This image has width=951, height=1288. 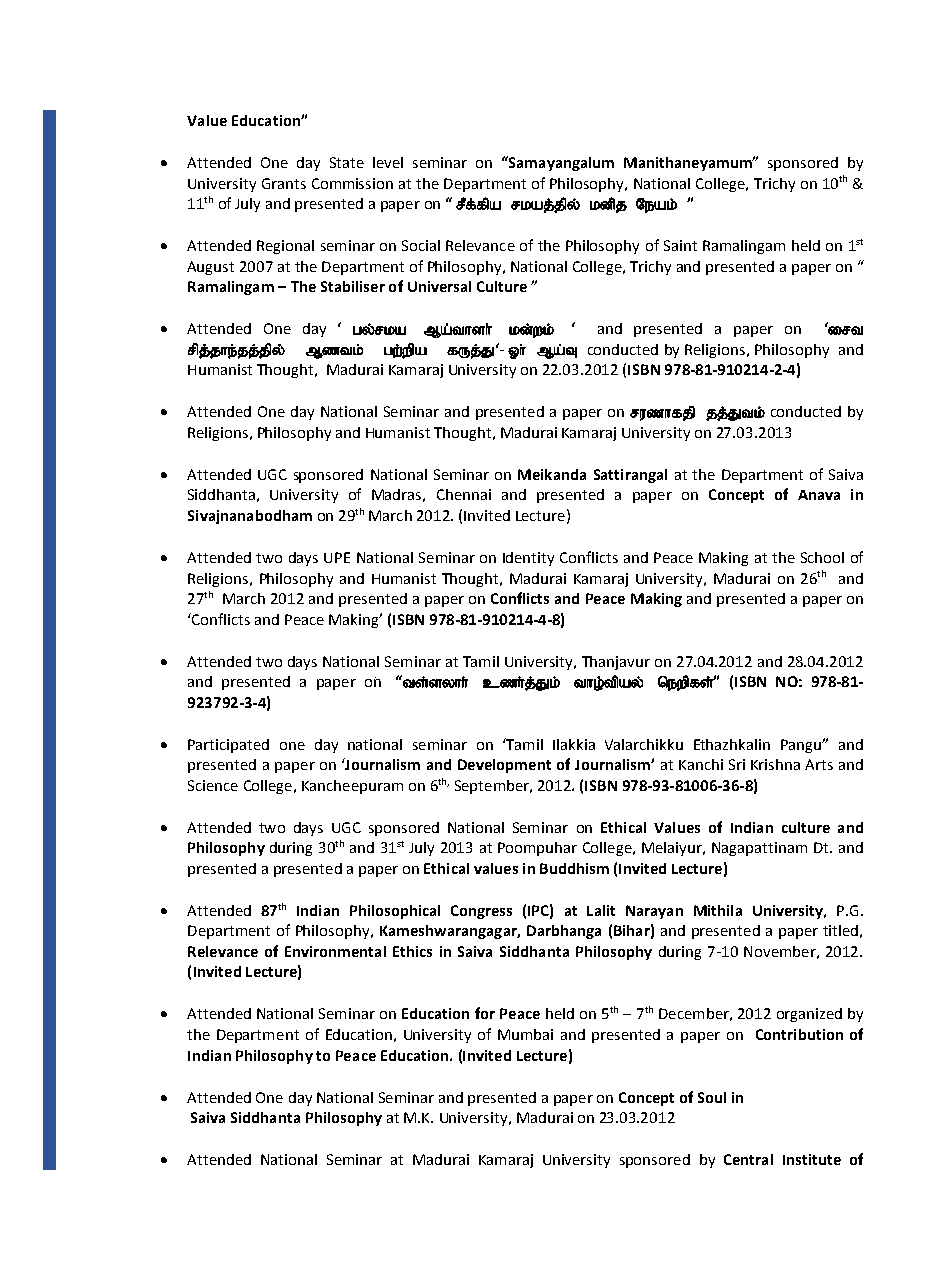 I want to click on Central, so click(x=748, y=1159).
